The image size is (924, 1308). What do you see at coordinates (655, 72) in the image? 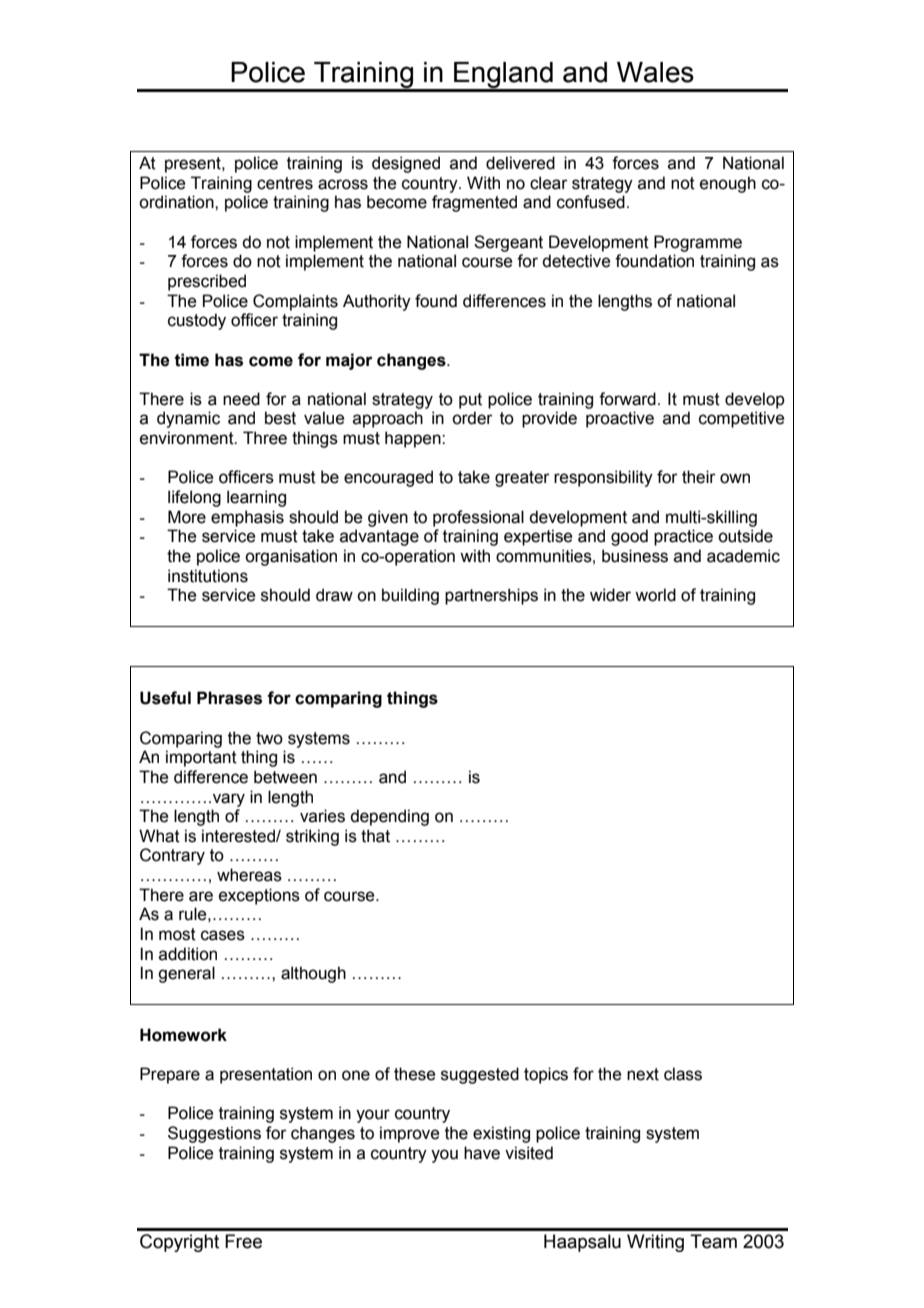
I see `Wales` at bounding box center [655, 72].
